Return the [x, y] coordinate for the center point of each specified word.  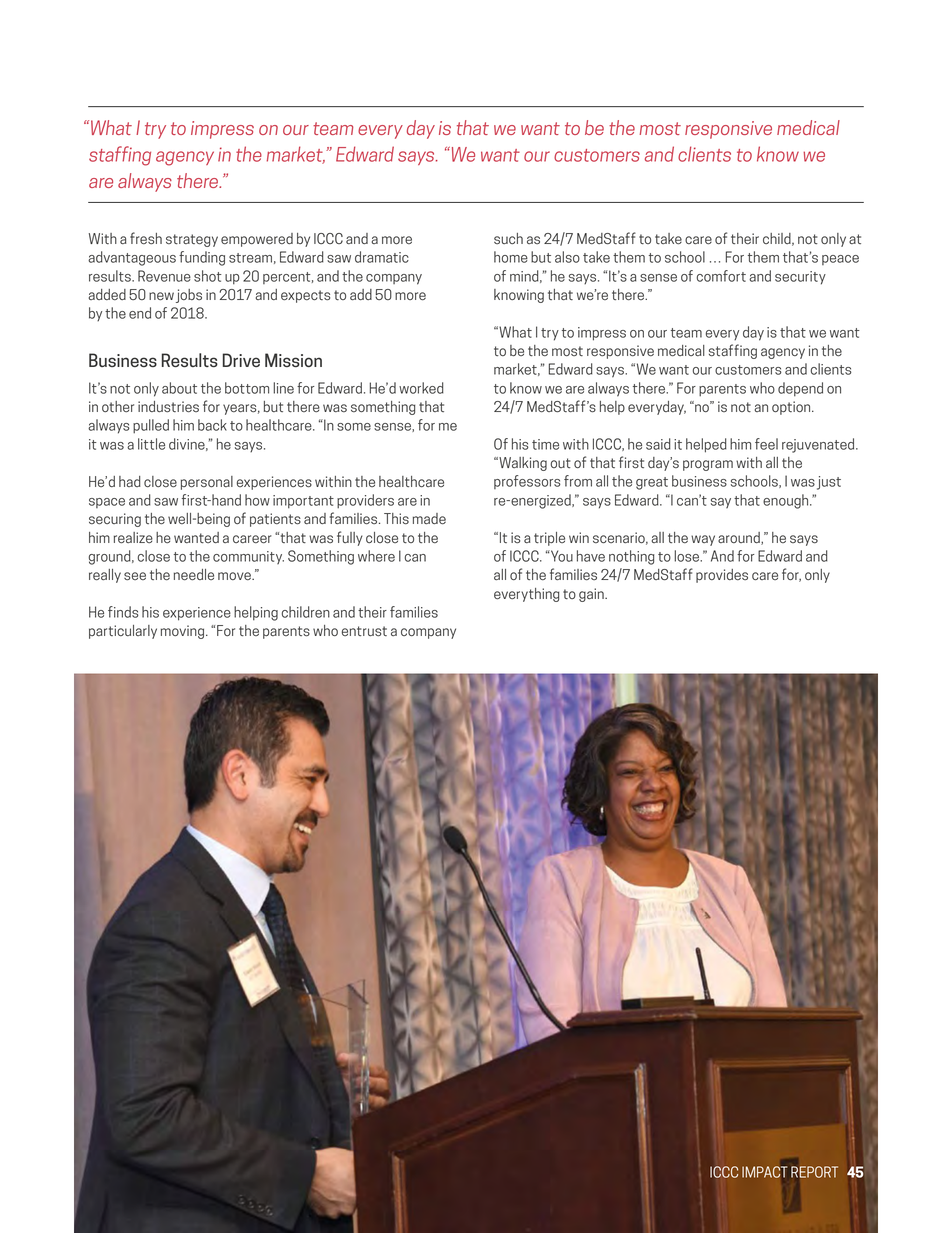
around [740, 538]
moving [184, 632]
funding [202, 258]
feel [766, 444]
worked [421, 388]
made [429, 519]
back [212, 425]
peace [840, 260]
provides [722, 576]
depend [800, 389]
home [511, 257]
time [545, 444]
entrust [364, 631]
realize [133, 538]
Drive [241, 360]
